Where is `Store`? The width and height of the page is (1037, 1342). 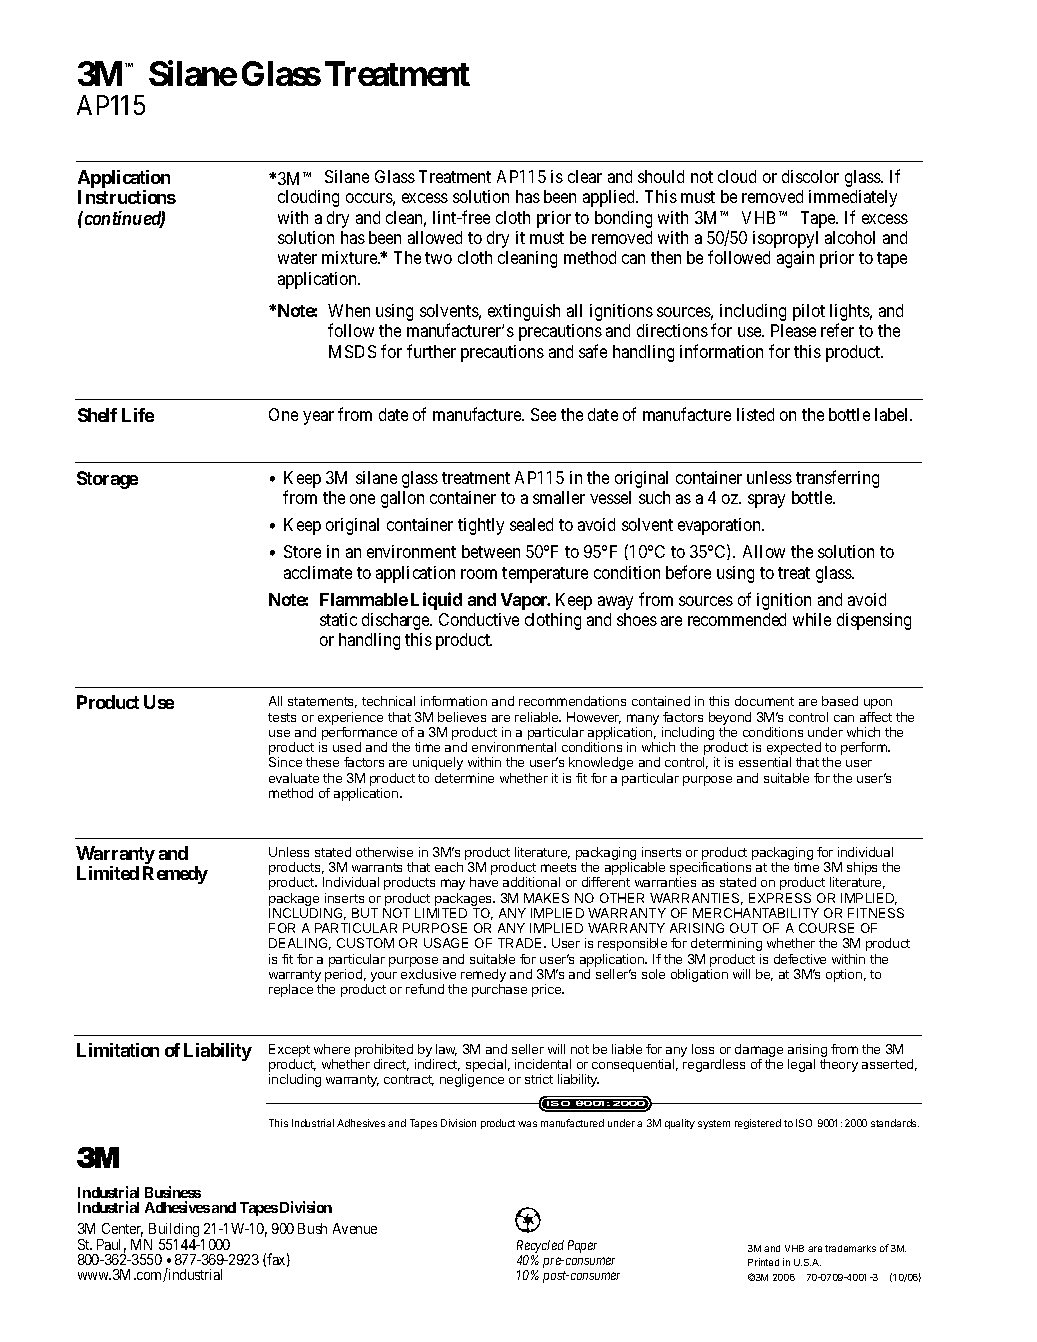 Store is located at coordinates (302, 551).
